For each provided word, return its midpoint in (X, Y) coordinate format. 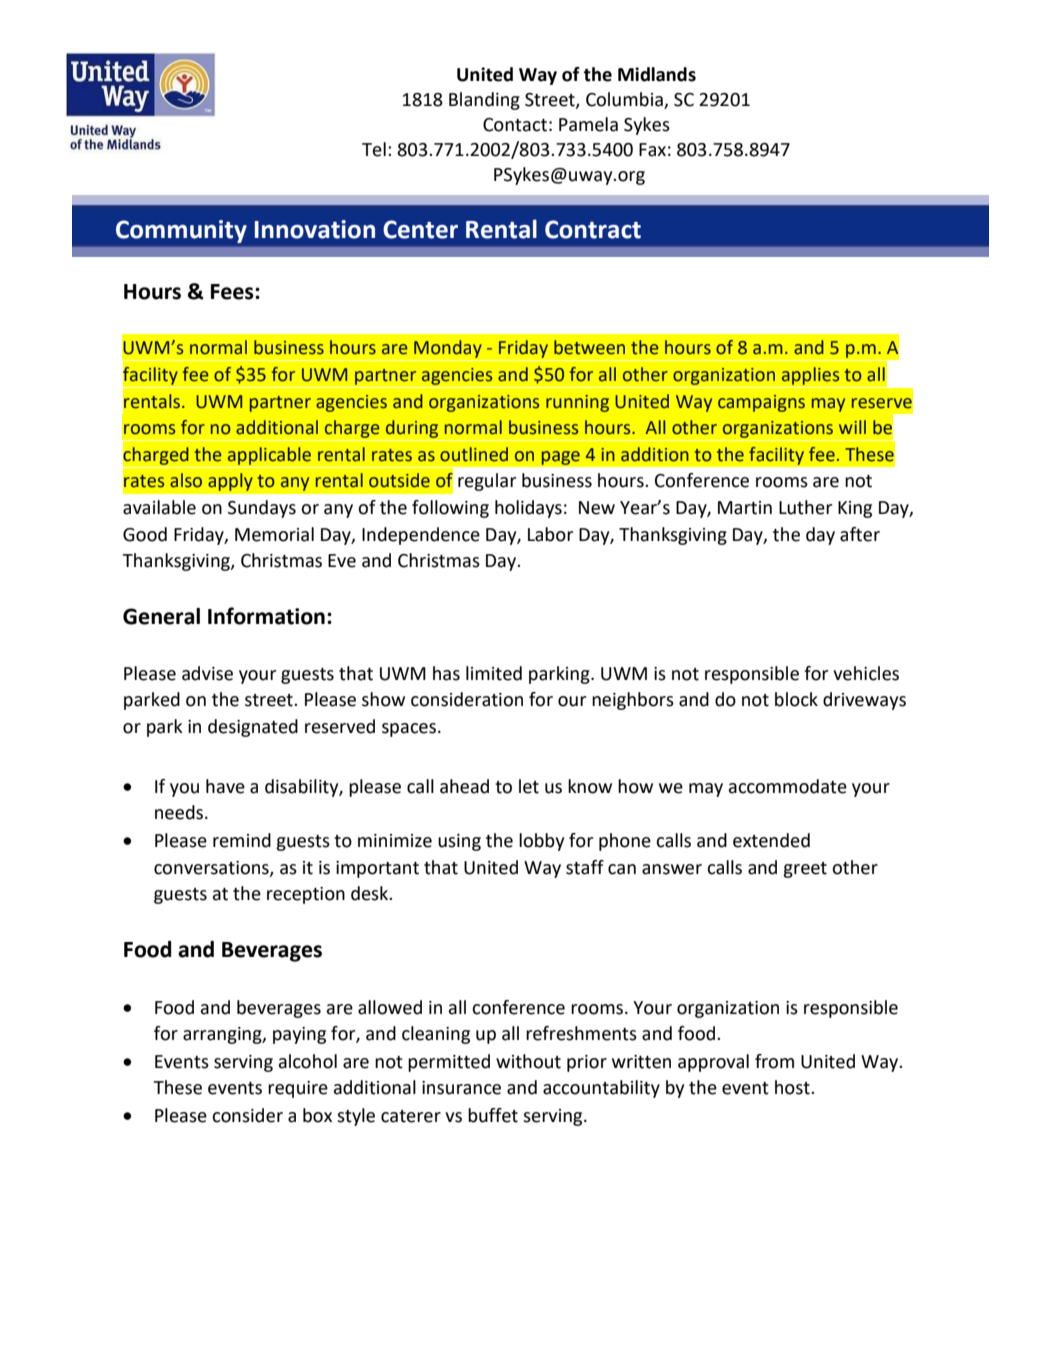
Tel (374, 149)
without (528, 1061)
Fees (233, 292)
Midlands (657, 74)
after (860, 534)
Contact (515, 125)
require (298, 1089)
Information (266, 616)
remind (242, 840)
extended (771, 840)
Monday (448, 350)
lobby (541, 842)
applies (810, 376)
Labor (550, 534)
